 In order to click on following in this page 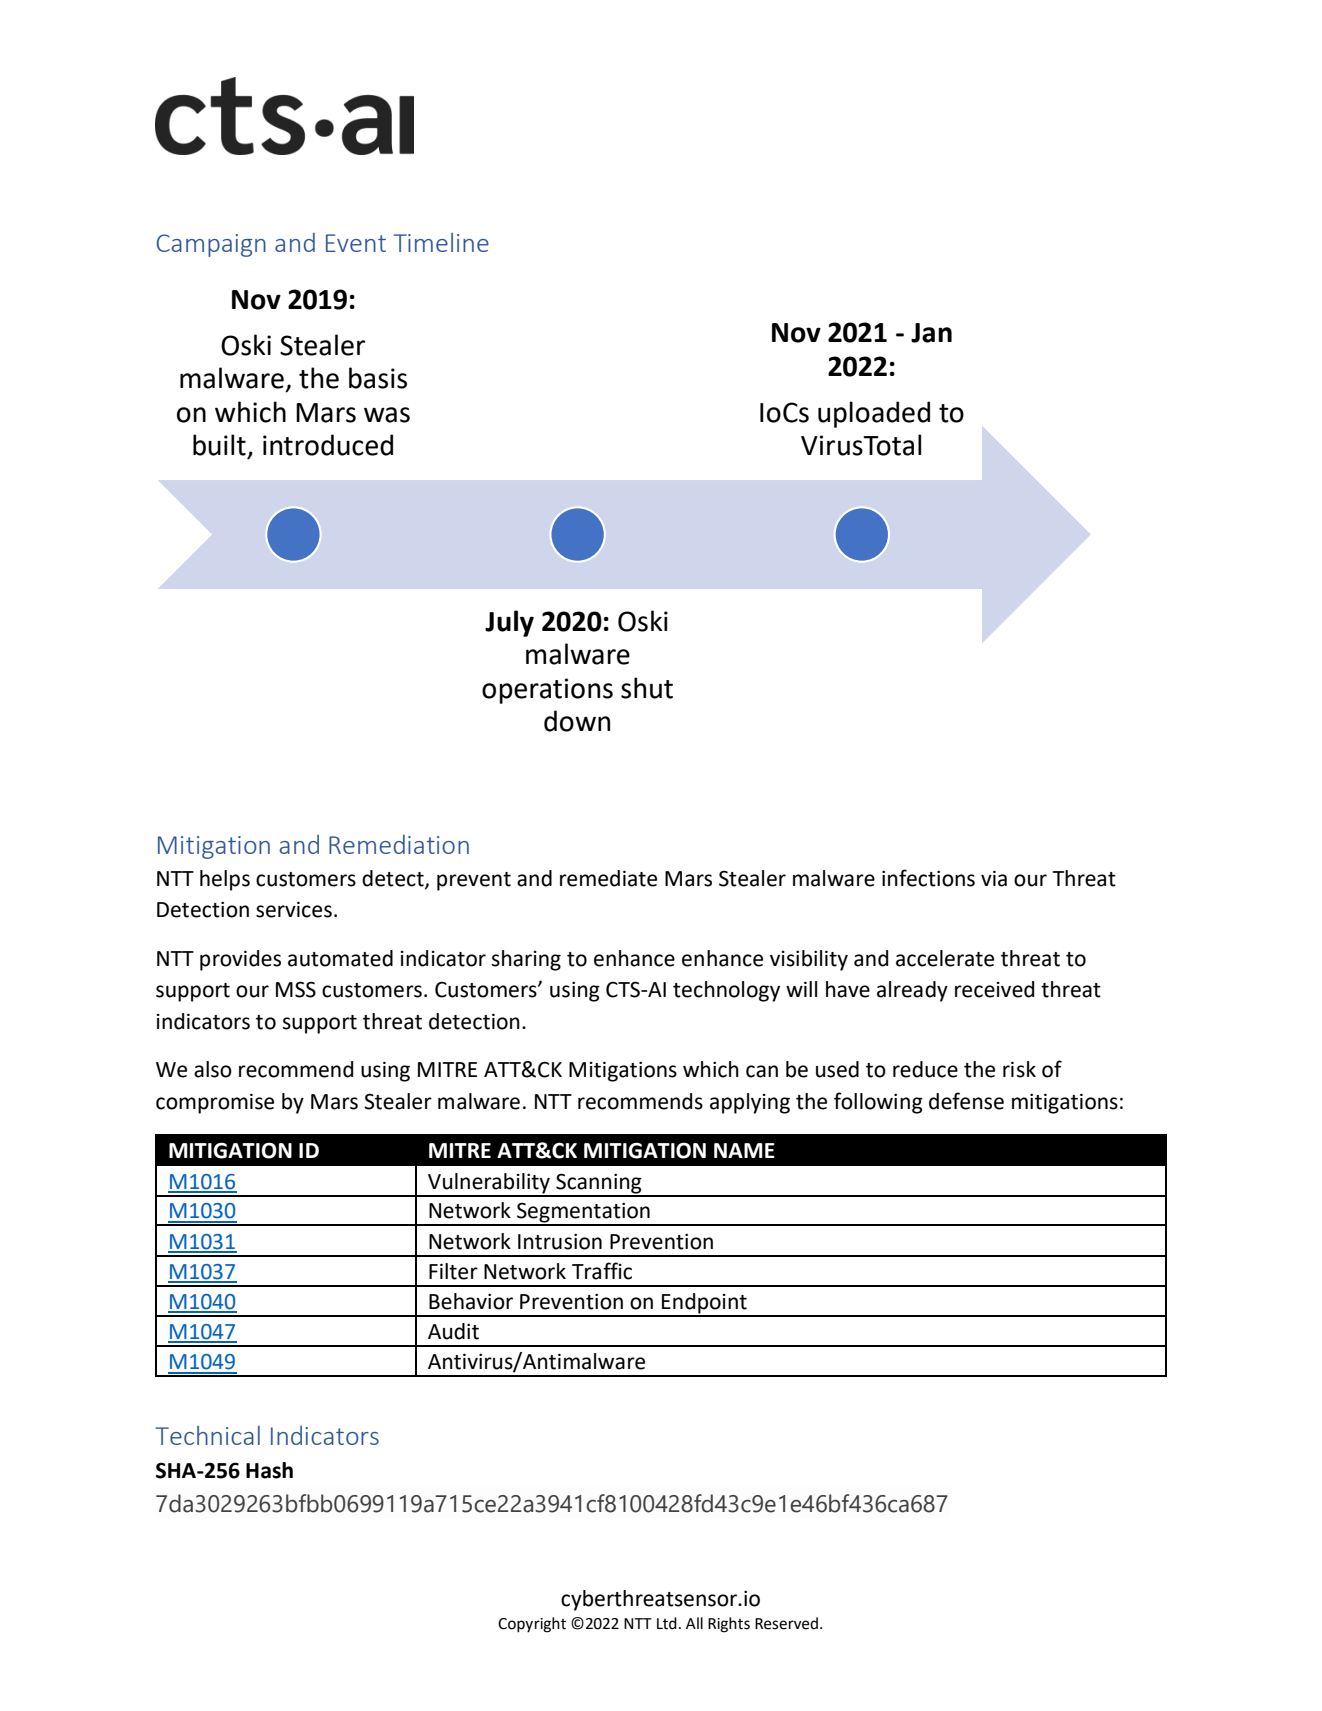, I will do `click(878, 1103)`.
